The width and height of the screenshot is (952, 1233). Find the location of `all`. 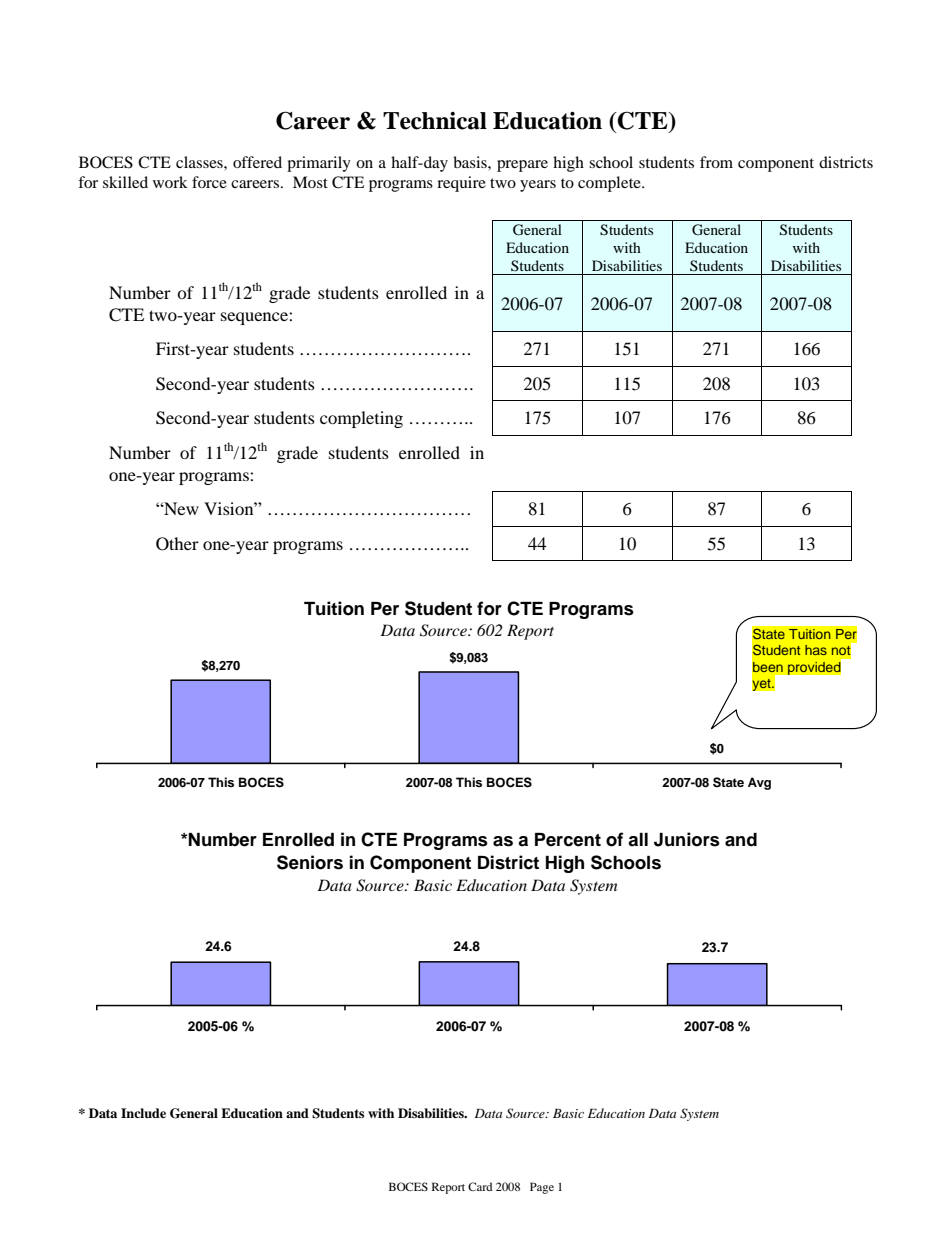

all is located at coordinates (638, 840).
